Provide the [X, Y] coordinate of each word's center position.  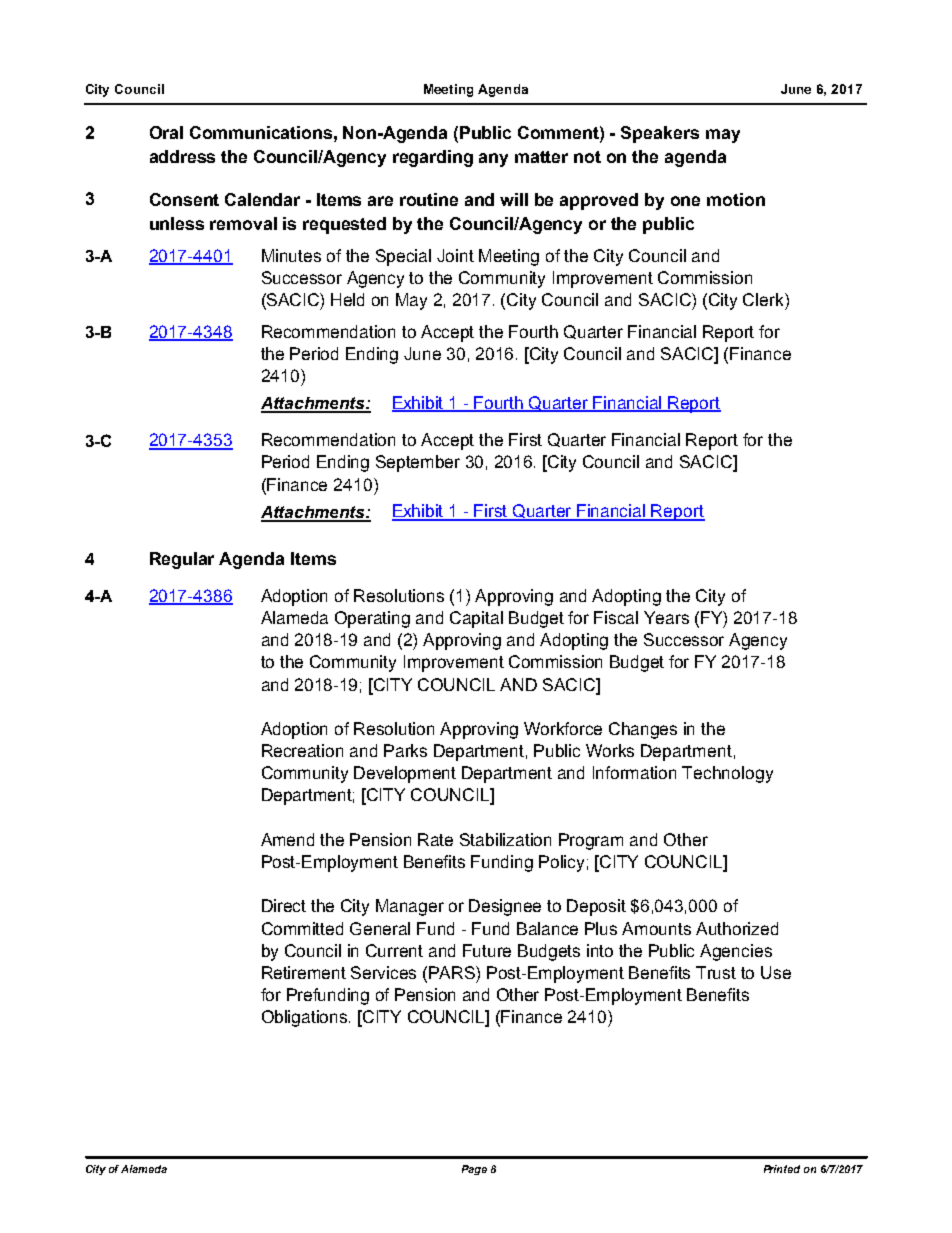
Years [666, 617]
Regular [182, 560]
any [493, 160]
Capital [476, 619]
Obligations [306, 1018]
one [685, 201]
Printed [782, 1169]
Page [474, 1170]
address [182, 156]
